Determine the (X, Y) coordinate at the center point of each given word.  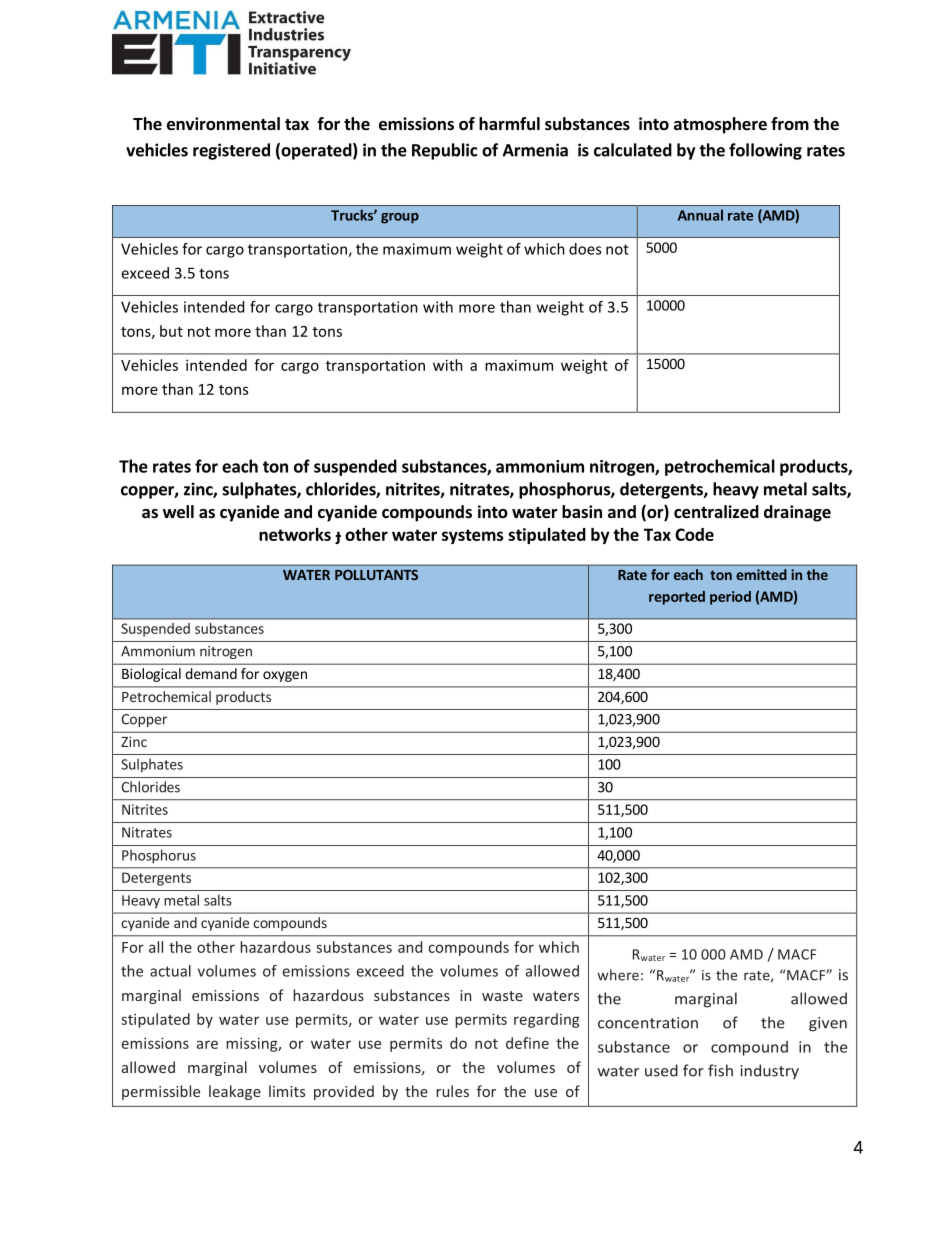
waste (502, 996)
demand (211, 673)
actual (170, 971)
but (171, 331)
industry (770, 1071)
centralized (716, 512)
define (527, 1043)
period (730, 598)
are (207, 1044)
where (618, 975)
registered (231, 151)
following (765, 151)
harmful (509, 123)
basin (582, 512)
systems (473, 536)
